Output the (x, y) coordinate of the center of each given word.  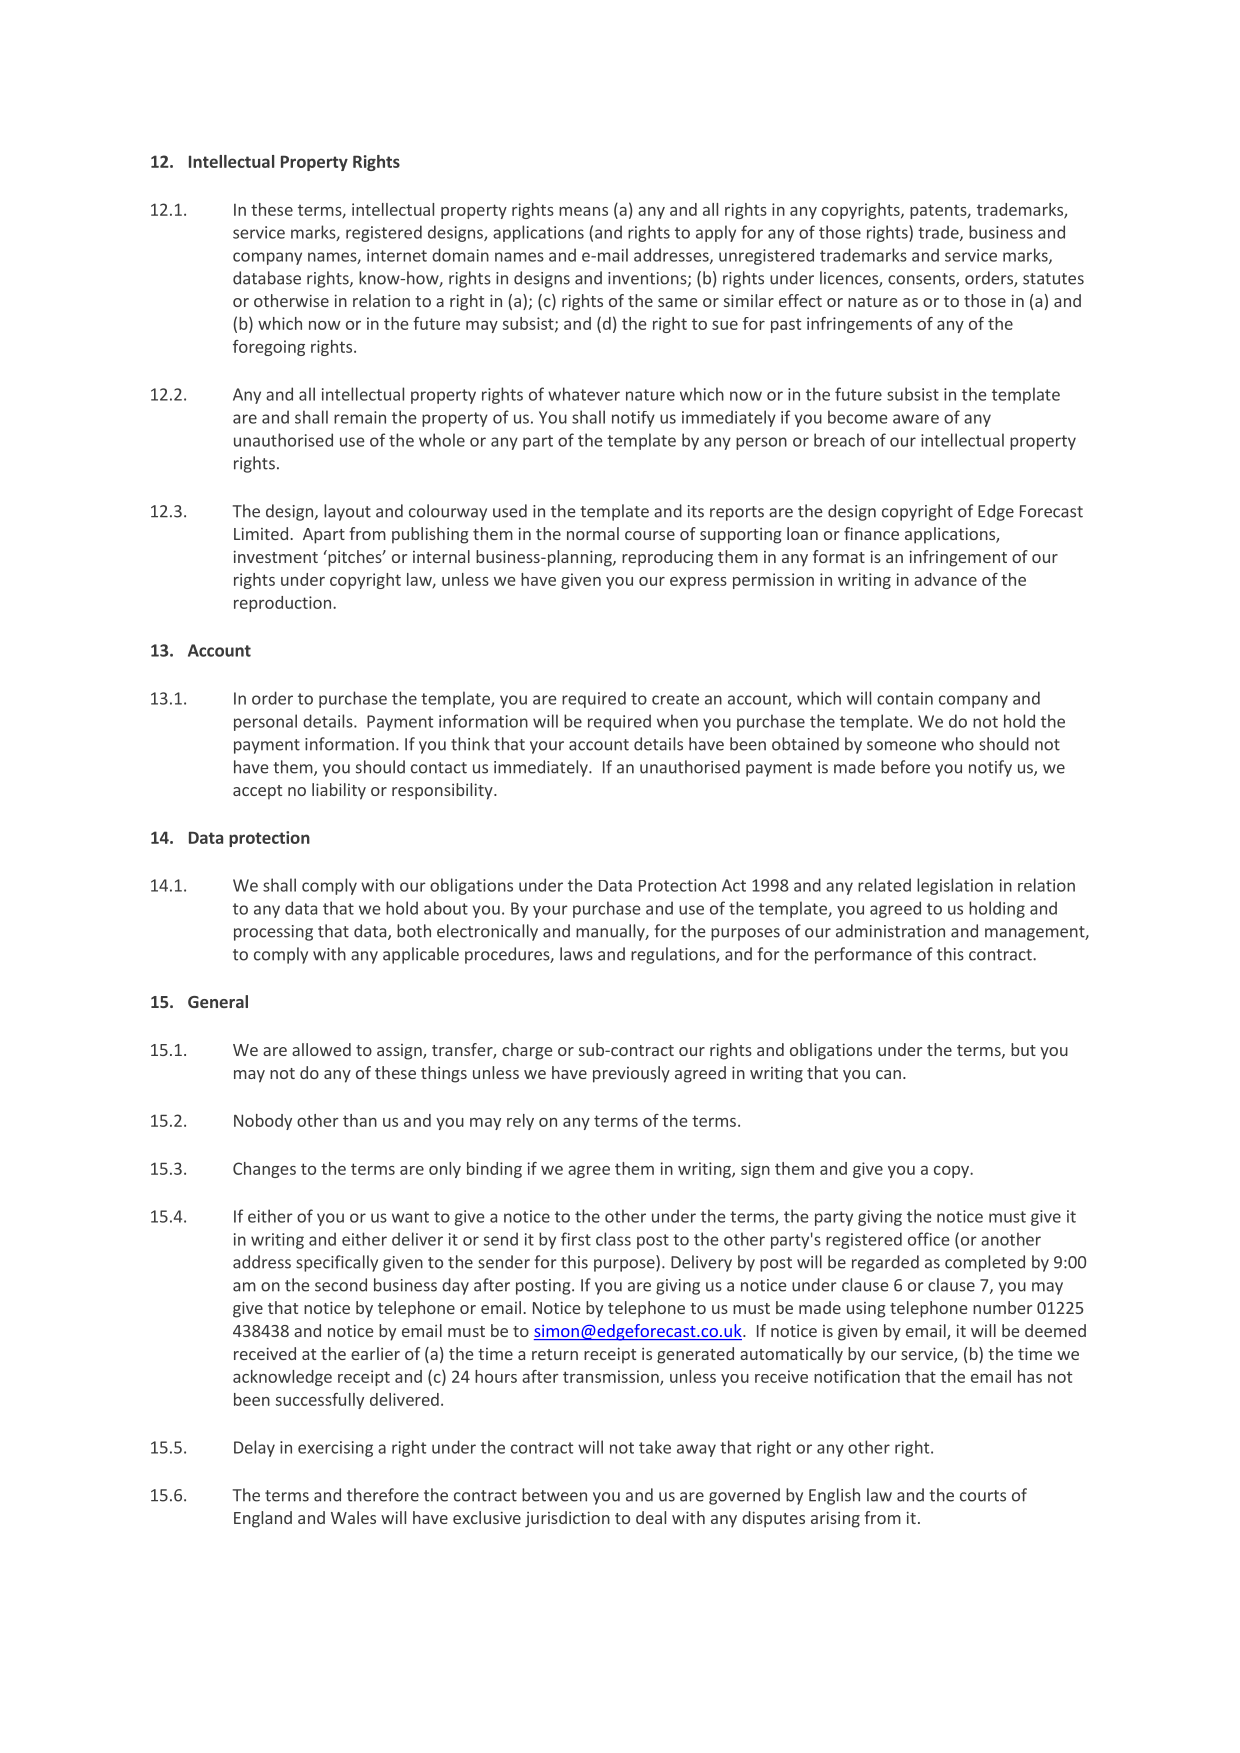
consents (922, 280)
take (655, 1447)
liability (339, 791)
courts (983, 1496)
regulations (674, 955)
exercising (335, 1449)
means (583, 211)
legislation (955, 886)
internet (397, 255)
